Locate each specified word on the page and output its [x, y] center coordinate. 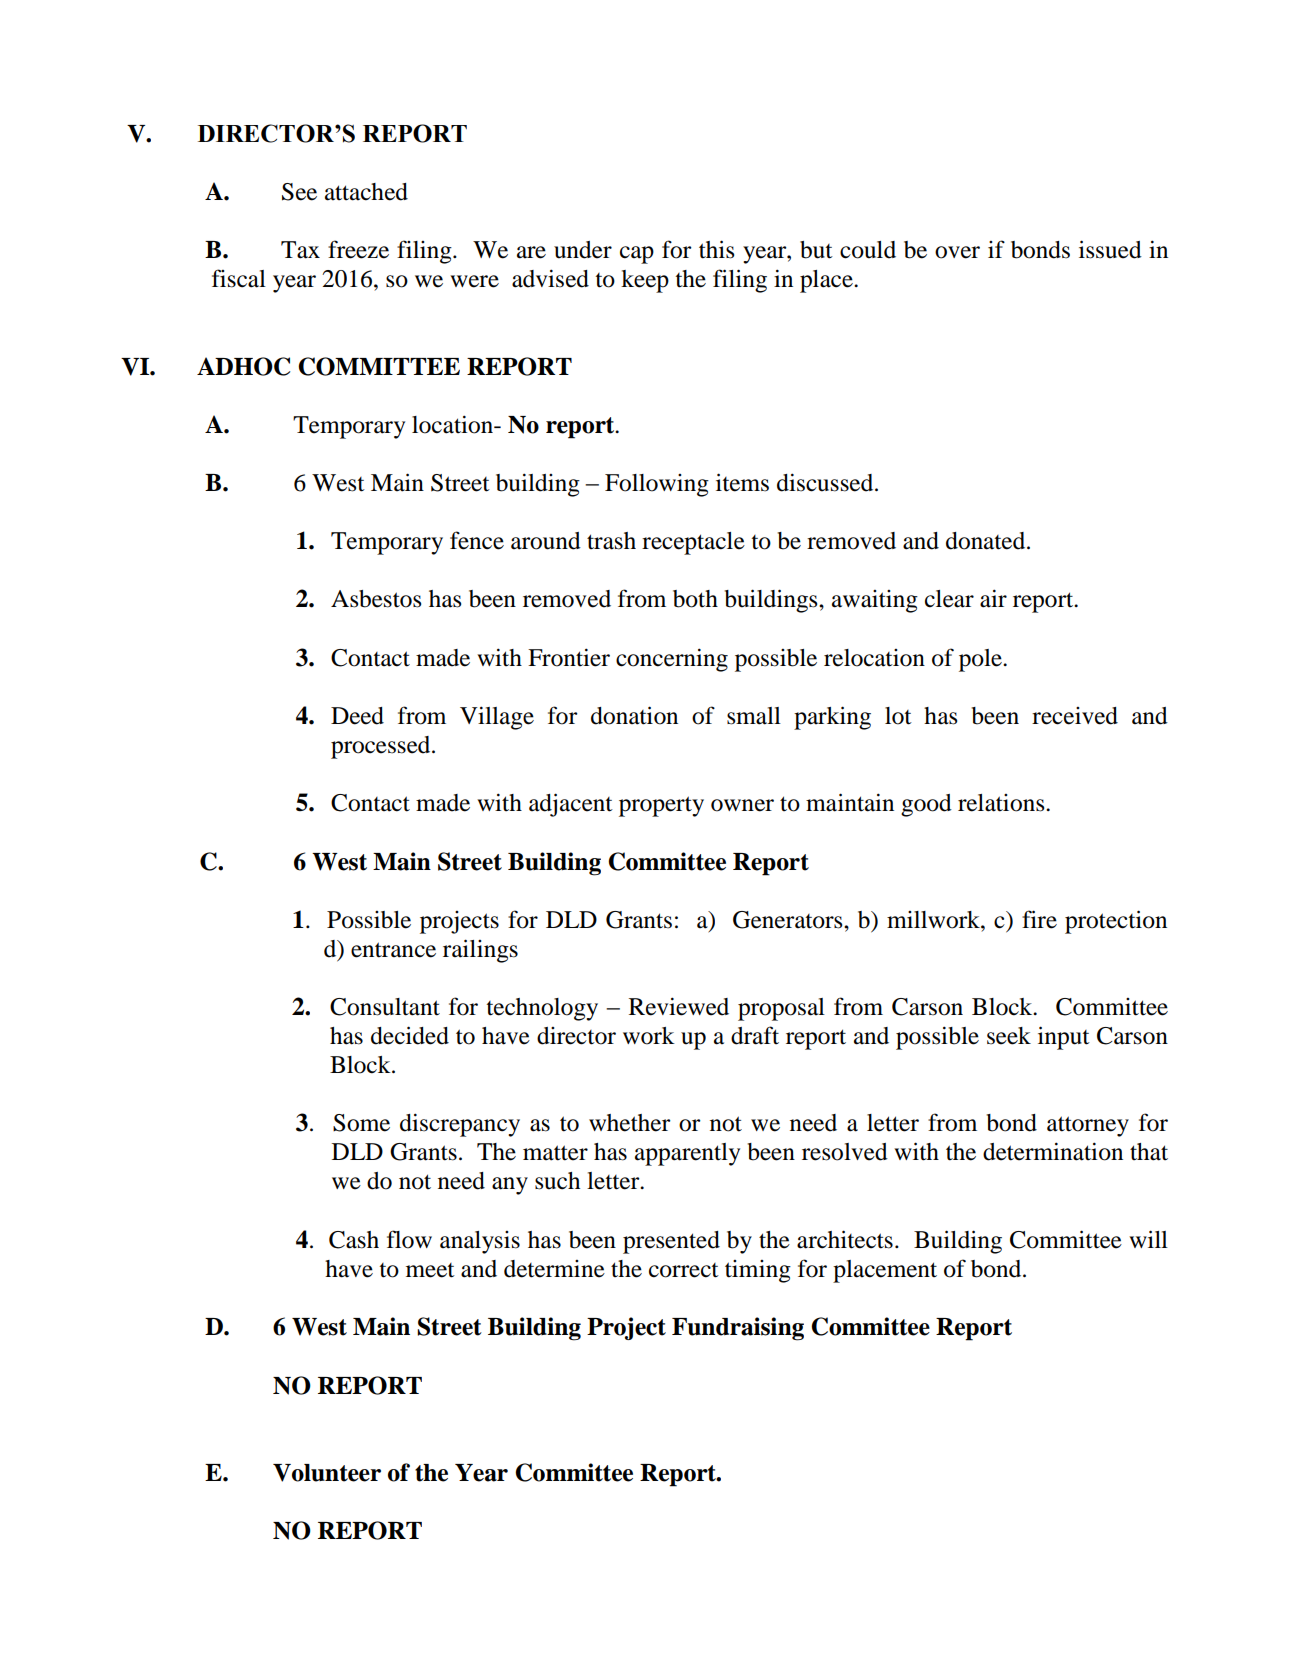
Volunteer [327, 1473]
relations [1002, 803]
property [661, 806]
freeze [358, 249]
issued [1110, 249]
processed [382, 747]
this [716, 249]
